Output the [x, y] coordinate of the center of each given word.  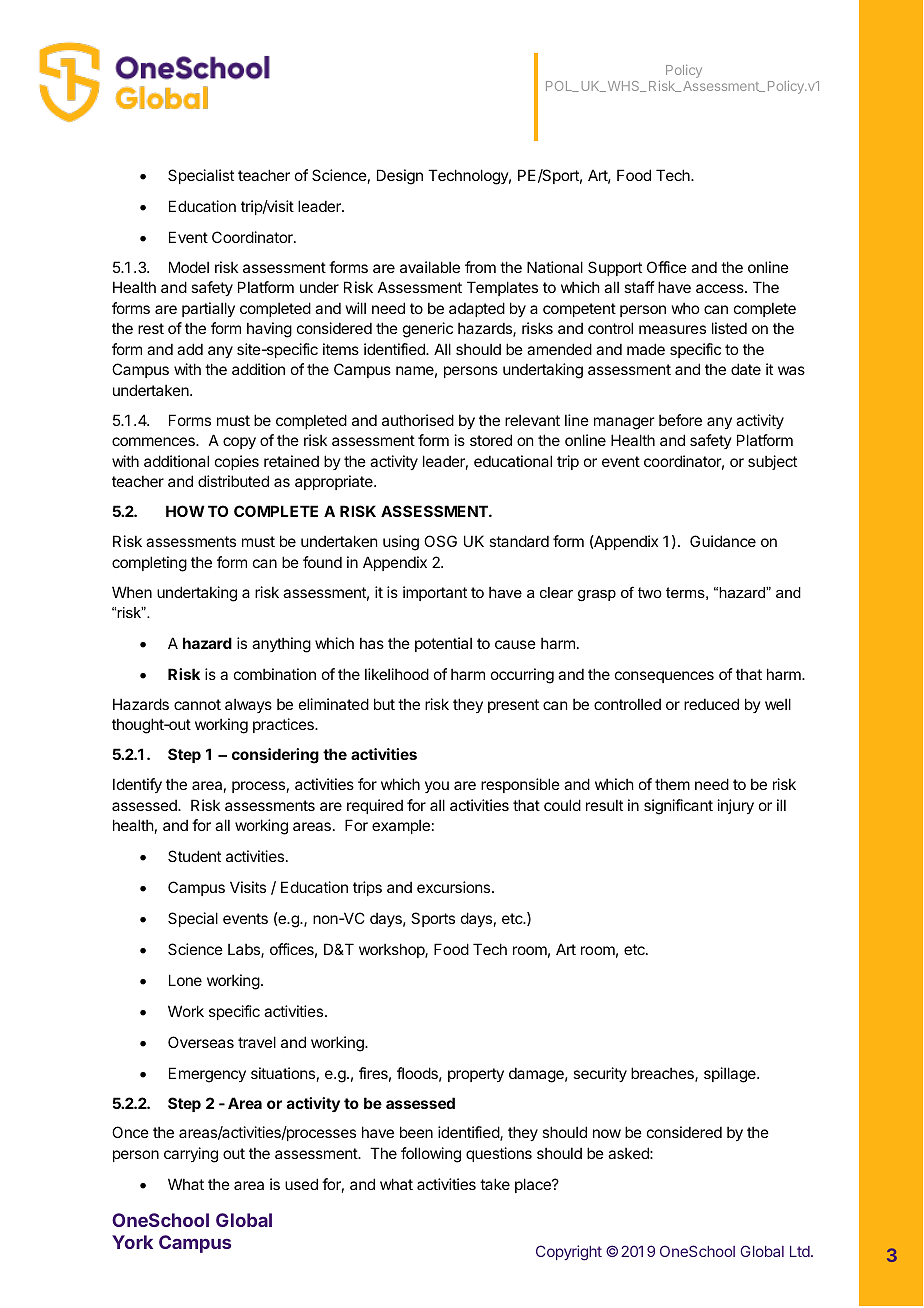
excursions [455, 887]
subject [772, 462]
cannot [197, 704]
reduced [711, 704]
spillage [731, 1075]
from [480, 267]
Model [189, 267]
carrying [191, 1155]
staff [639, 287]
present [513, 706]
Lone [185, 980]
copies [237, 462]
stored [491, 440]
